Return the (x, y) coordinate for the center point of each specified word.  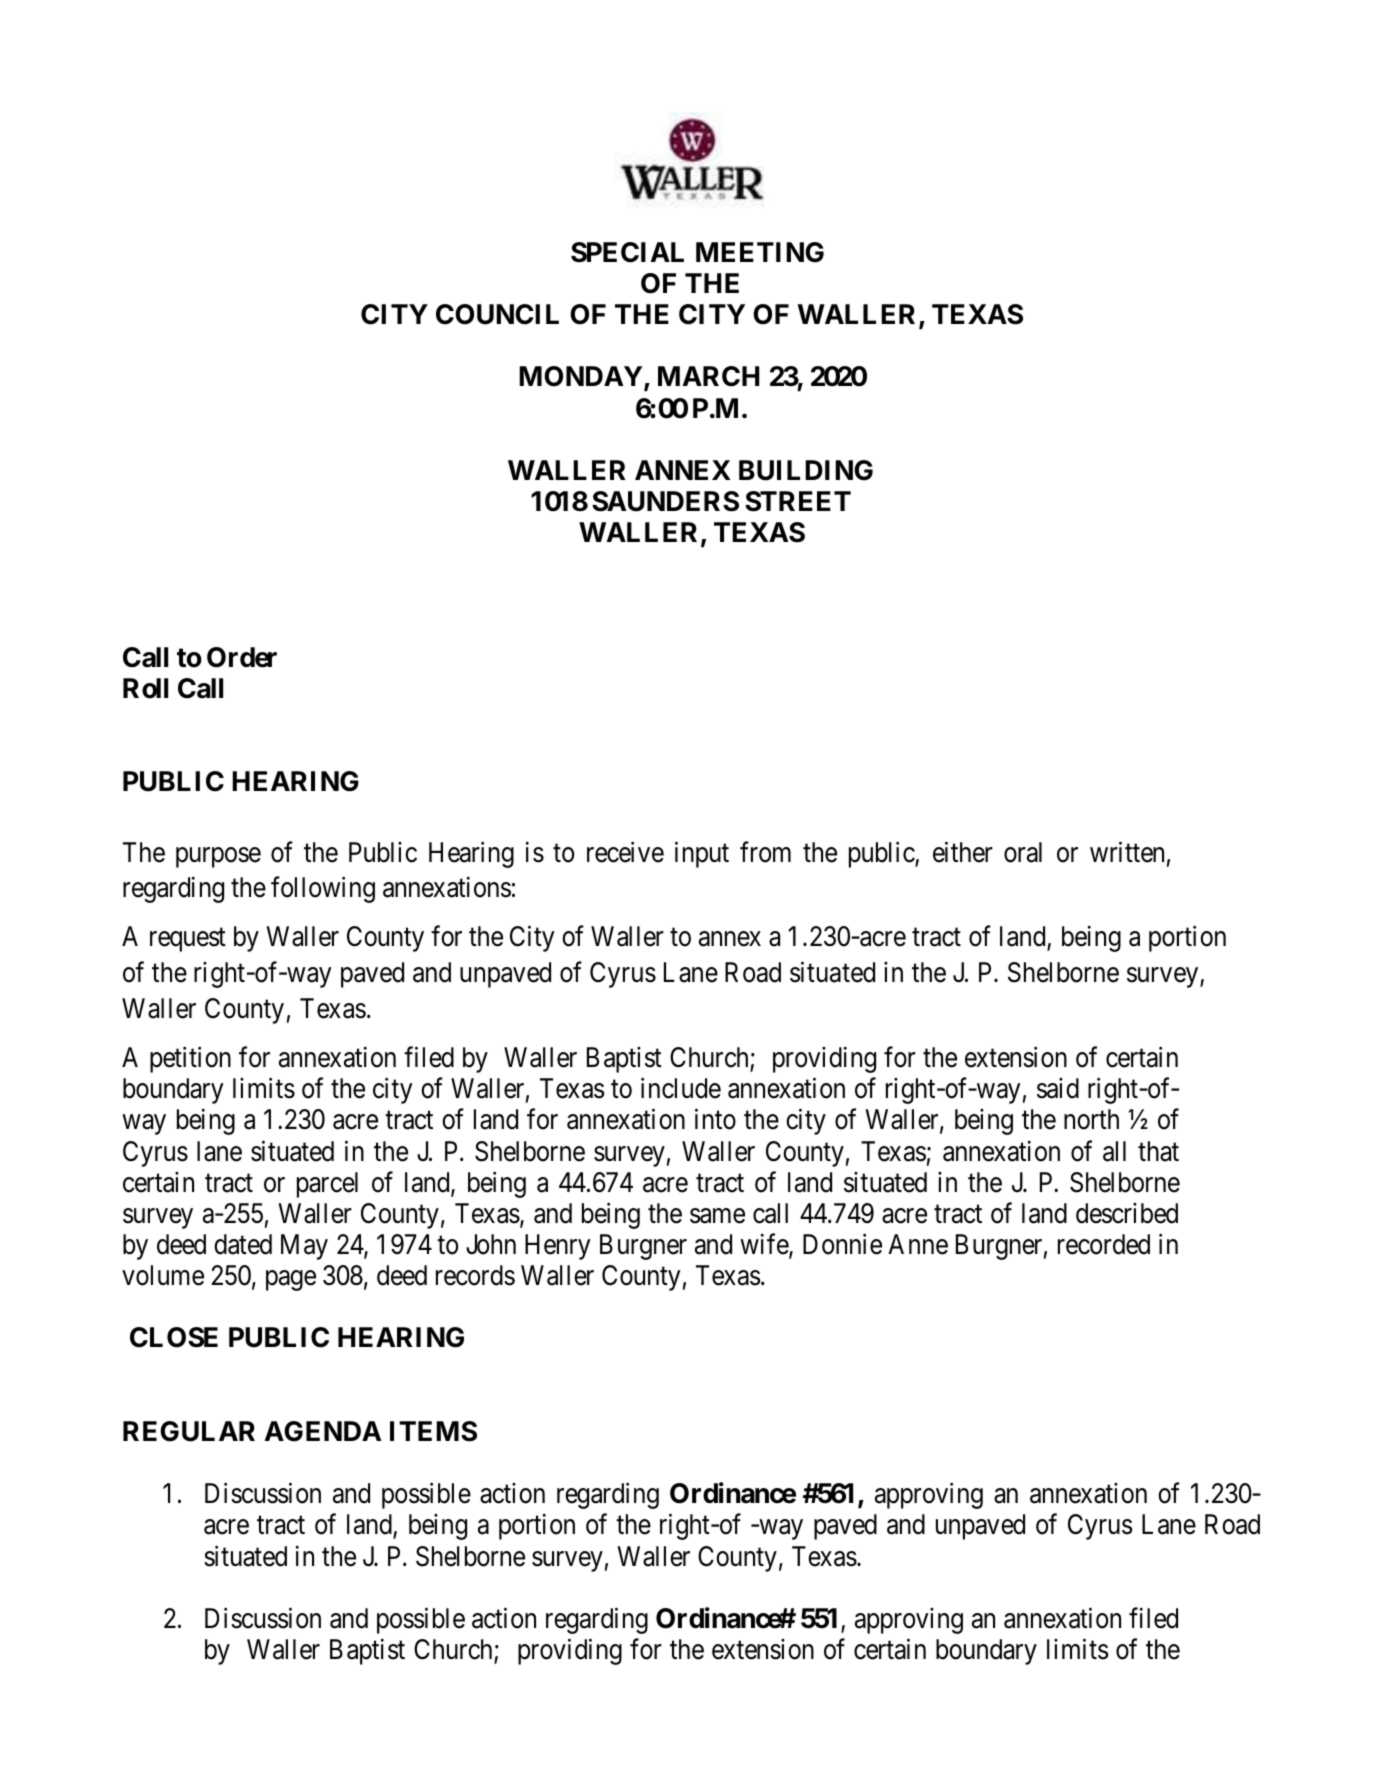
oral (1023, 852)
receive (625, 852)
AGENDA (323, 1431)
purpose (218, 857)
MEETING (760, 252)
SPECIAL (627, 252)
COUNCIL (497, 314)
